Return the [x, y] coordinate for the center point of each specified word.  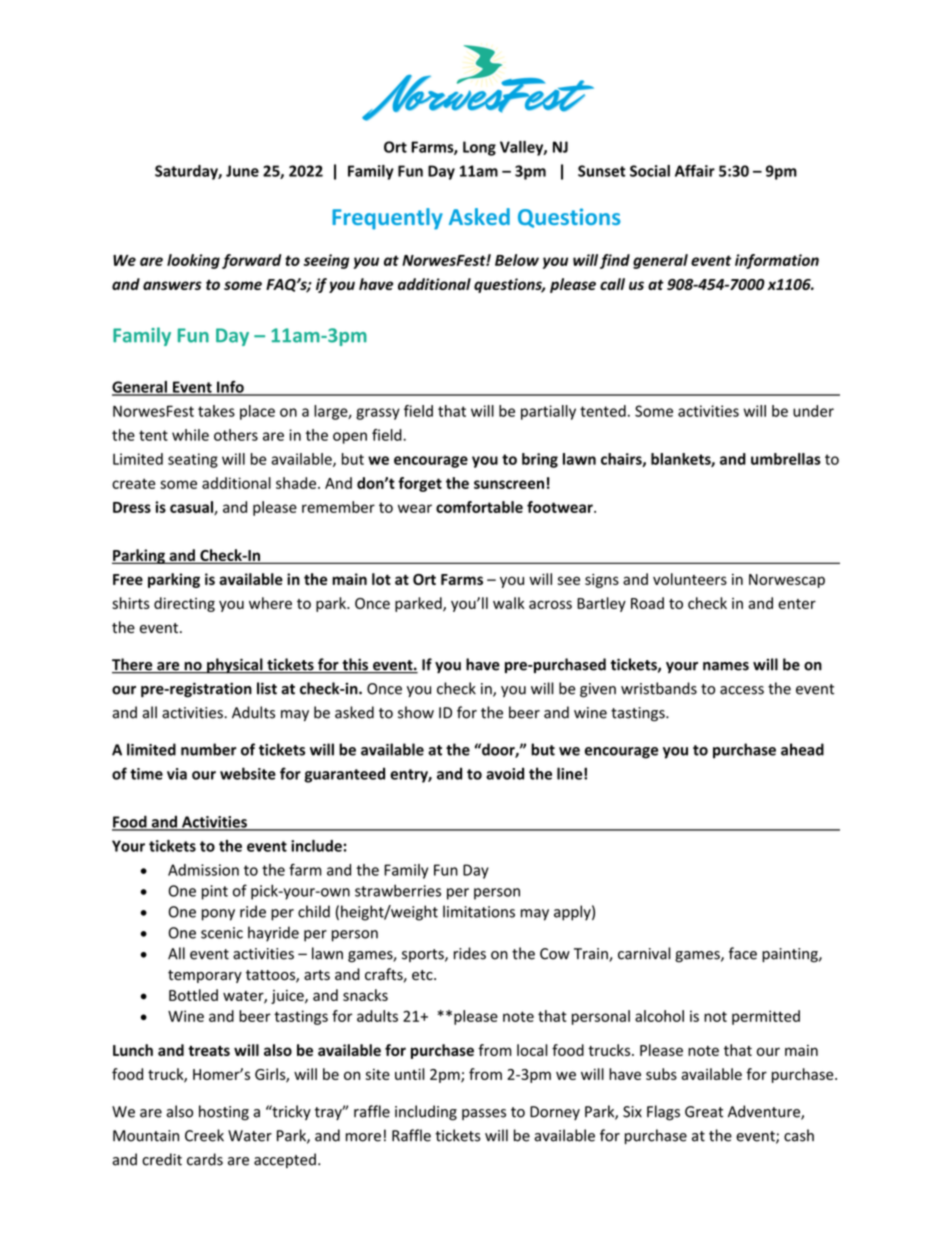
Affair [695, 170]
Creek [204, 1135]
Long [479, 148]
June [242, 171]
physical [235, 666]
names [726, 666]
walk [509, 603]
